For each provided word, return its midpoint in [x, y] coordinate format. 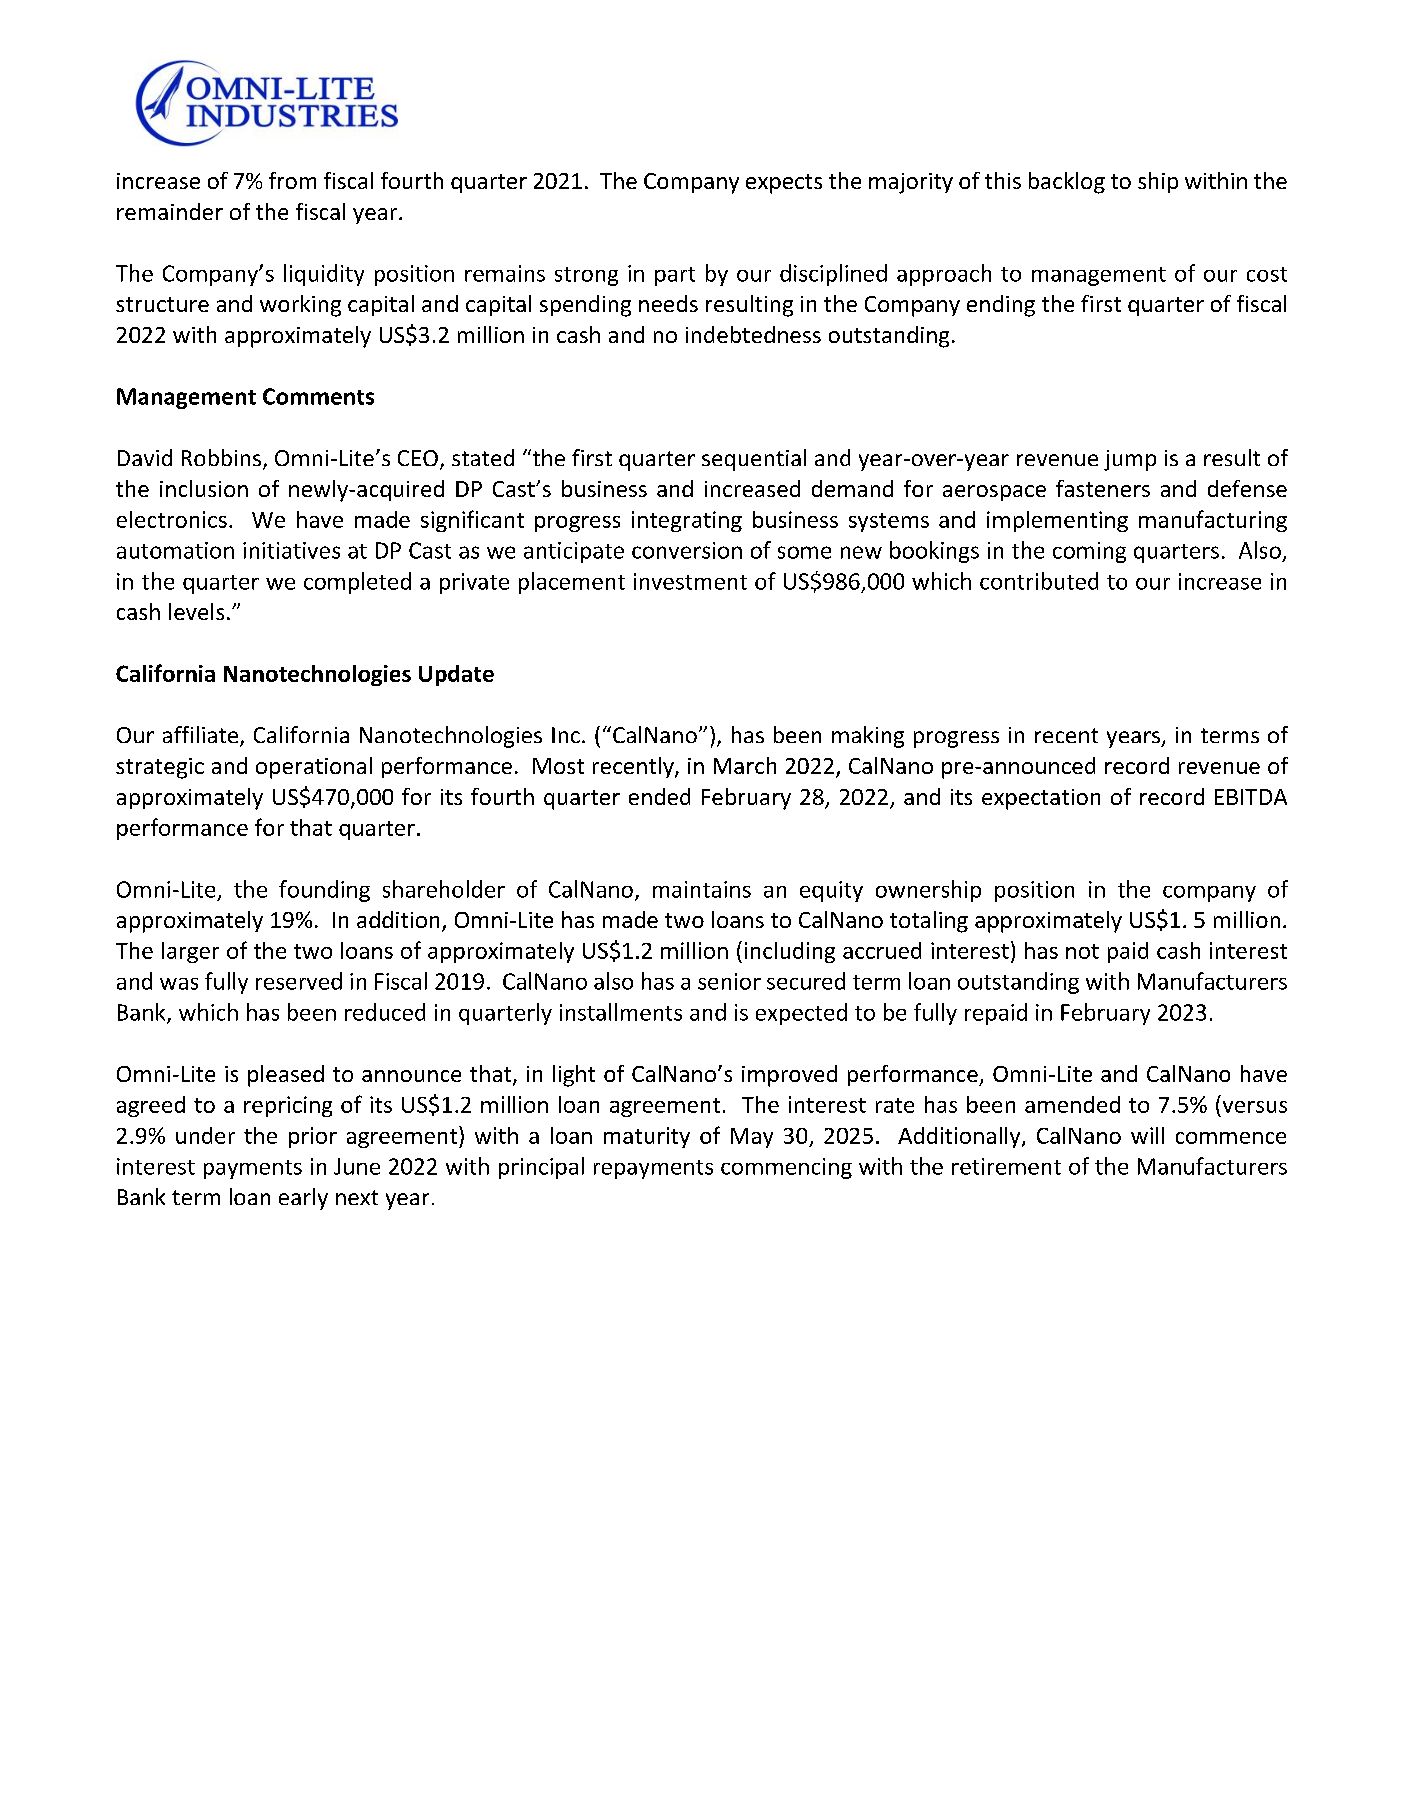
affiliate [202, 736]
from [292, 180]
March [745, 765]
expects [784, 184]
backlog [1067, 183]
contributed [1039, 581]
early [303, 1199]
